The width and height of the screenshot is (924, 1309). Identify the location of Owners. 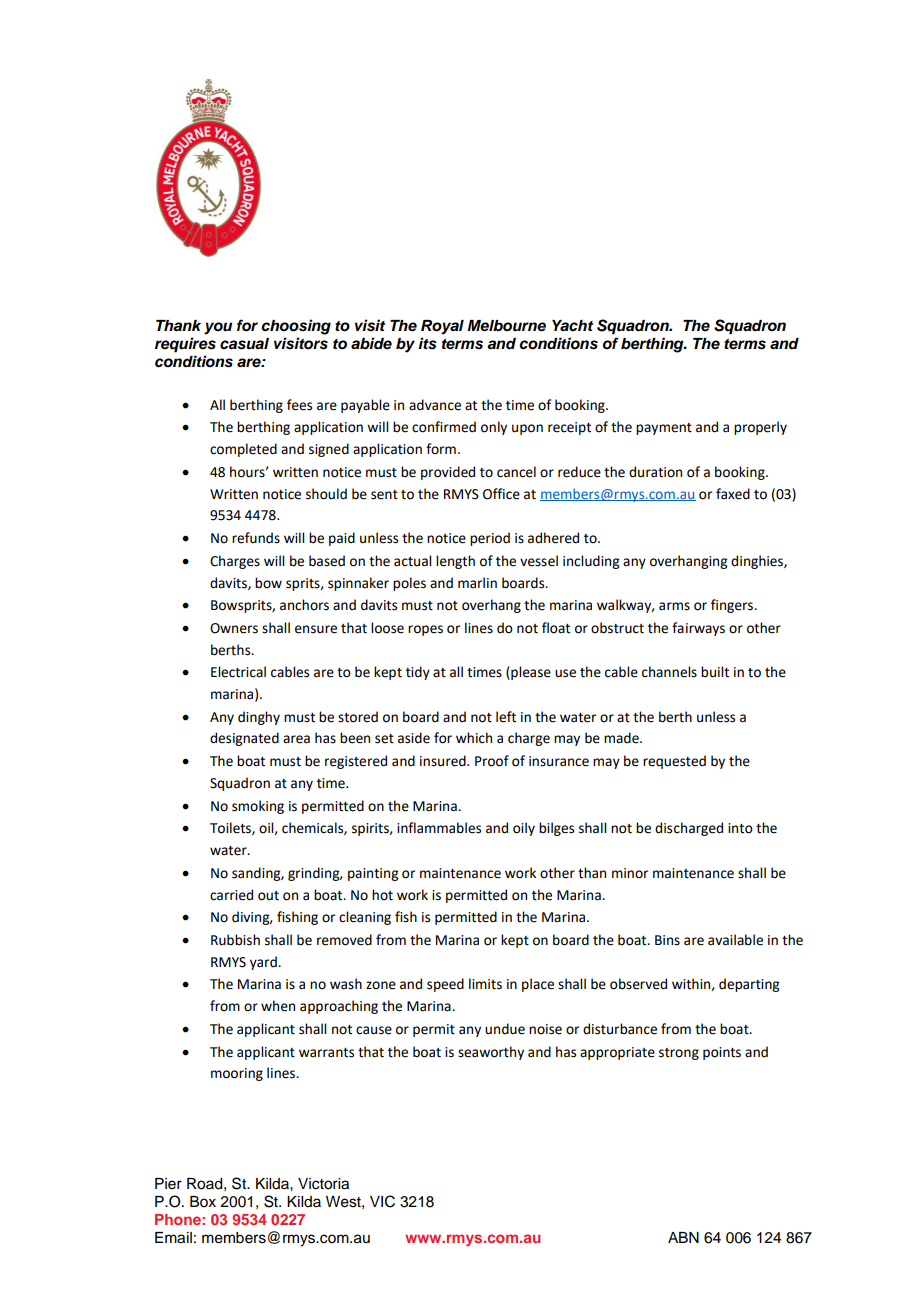
(234, 628).
